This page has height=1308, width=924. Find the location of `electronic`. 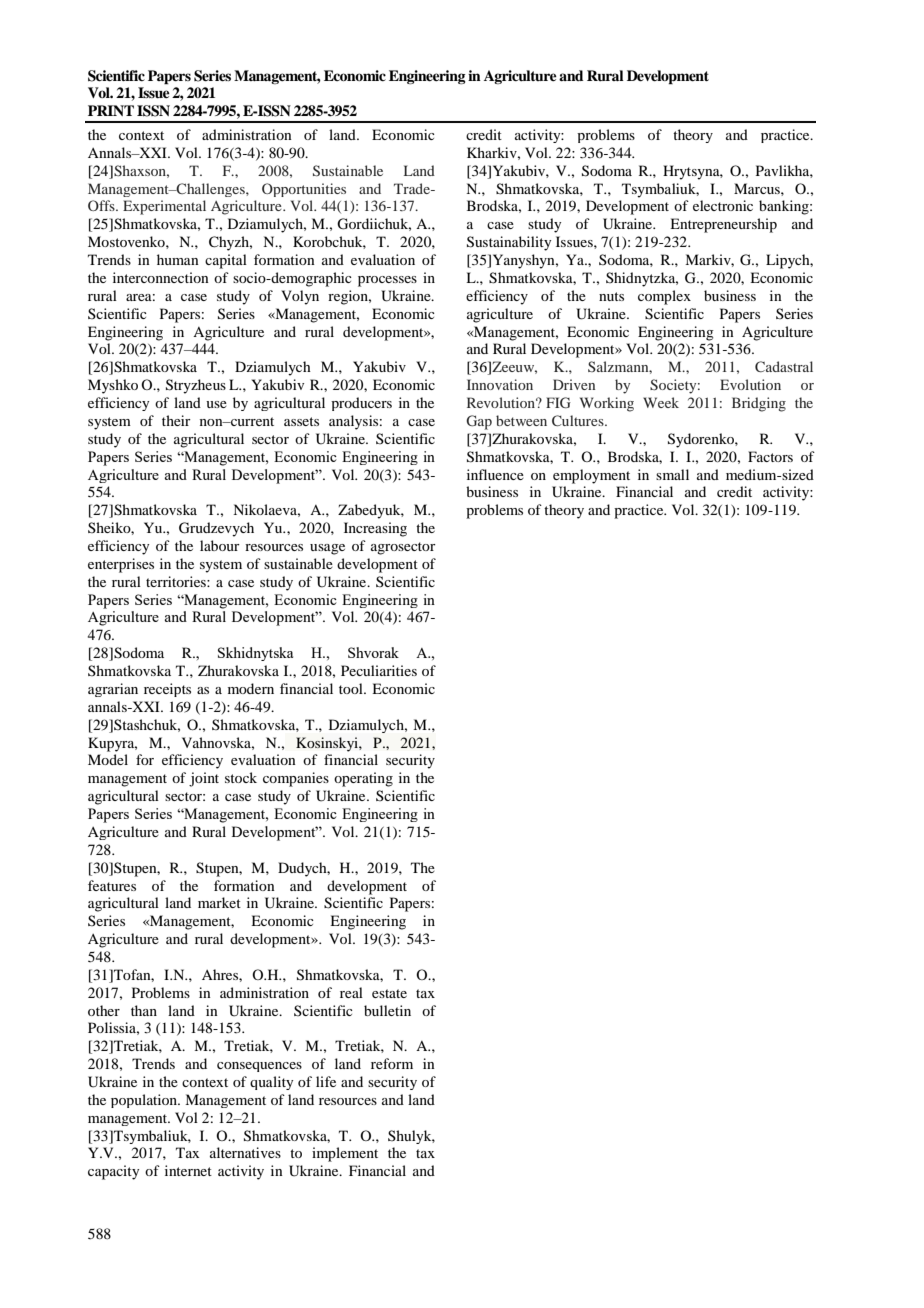

electronic is located at coordinates (723, 205).
